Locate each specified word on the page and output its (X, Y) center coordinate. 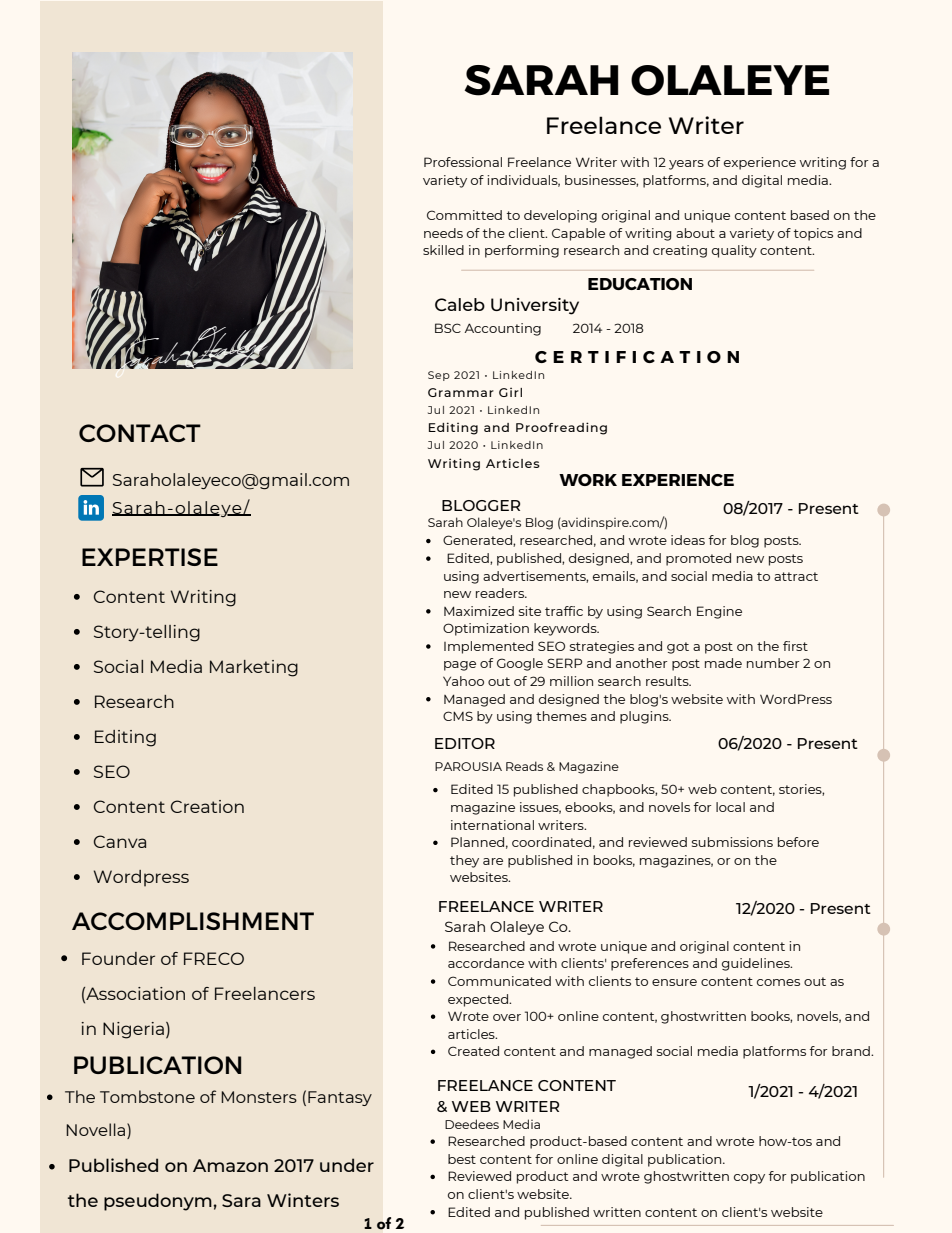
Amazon (230, 1165)
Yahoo (463, 681)
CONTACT (140, 433)
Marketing (254, 668)
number (773, 663)
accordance (486, 963)
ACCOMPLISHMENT (193, 921)
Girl (510, 392)
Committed (464, 215)
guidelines (757, 964)
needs (443, 233)
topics (813, 234)
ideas (688, 540)
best (462, 1159)
